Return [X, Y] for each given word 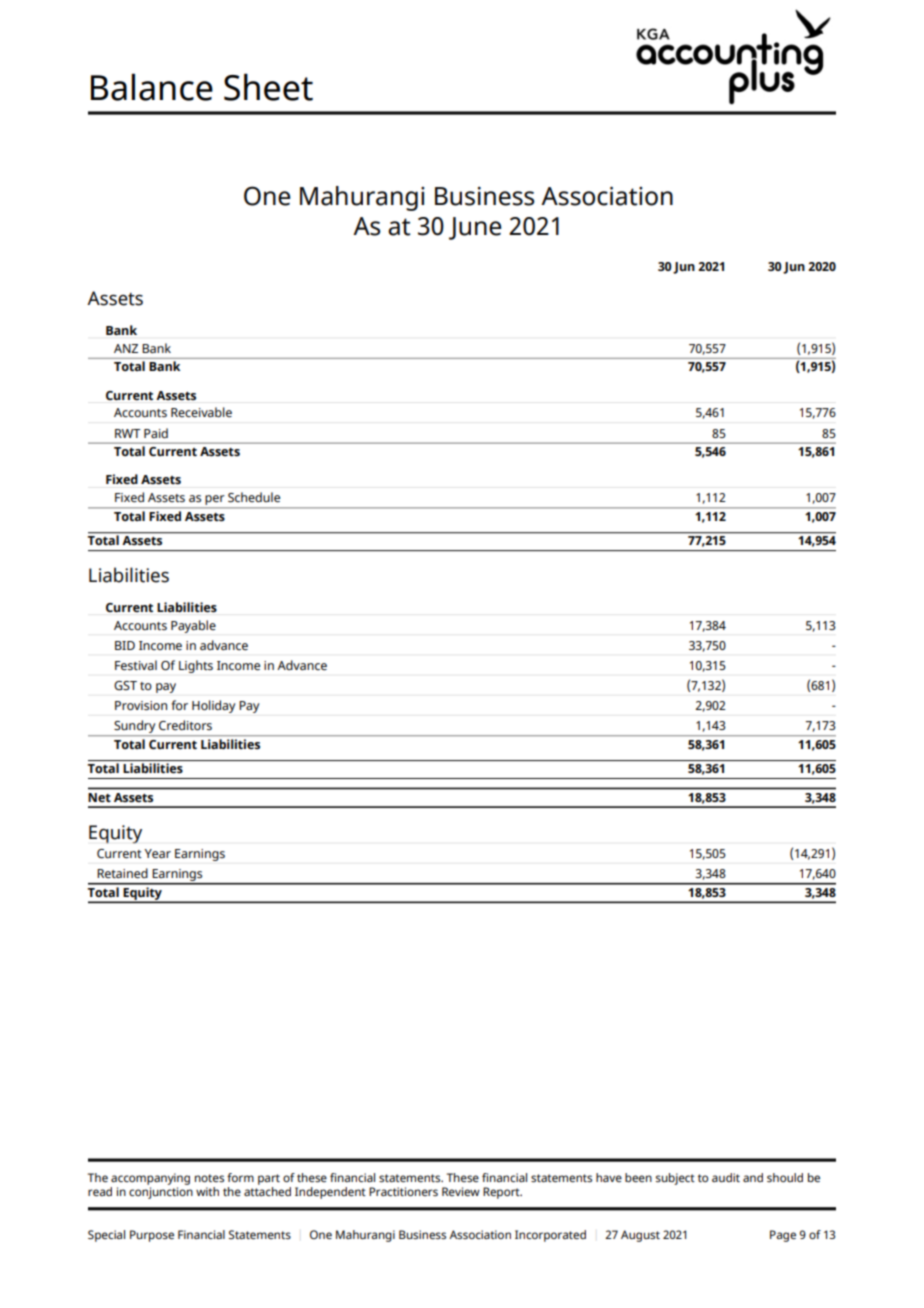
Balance [152, 87]
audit [726, 1177]
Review [461, 1191]
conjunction [161, 1193]
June [475, 228]
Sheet [268, 87]
